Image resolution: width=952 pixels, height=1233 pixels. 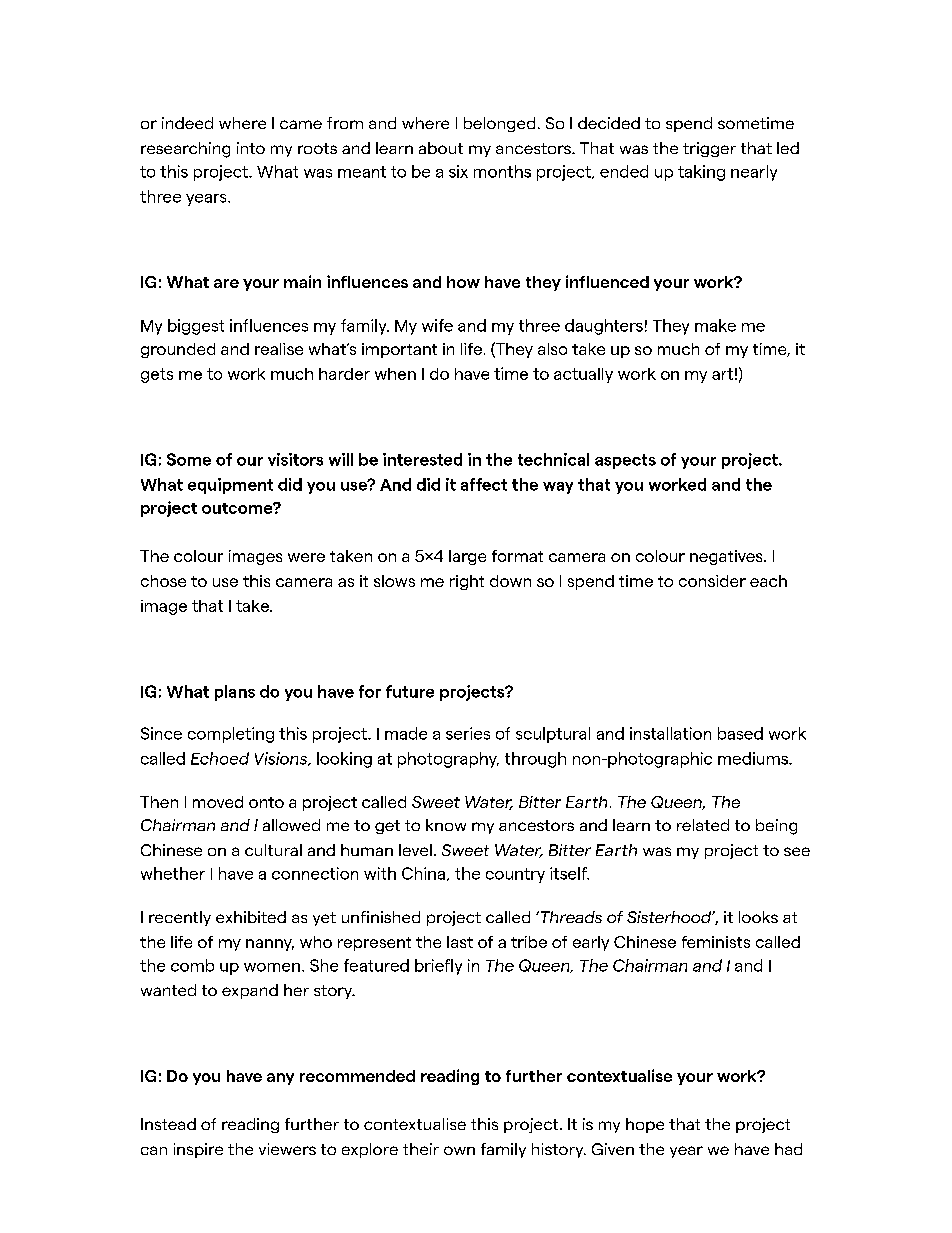 What do you see at coordinates (421, 1149) in the screenshot?
I see `their` at bounding box center [421, 1149].
